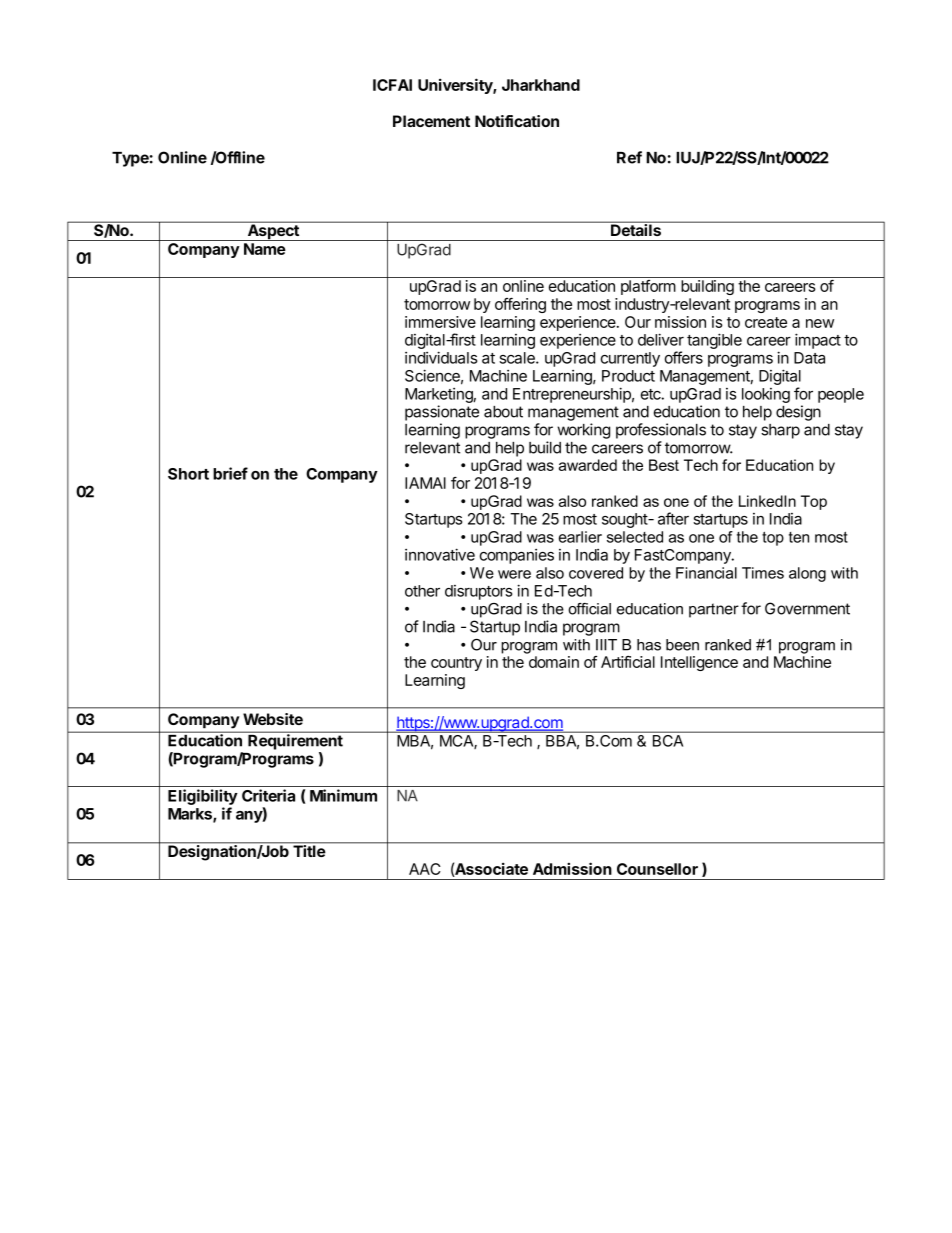 This page has width=952, height=1233. What do you see at coordinates (309, 850) in the page?
I see `Title` at bounding box center [309, 850].
